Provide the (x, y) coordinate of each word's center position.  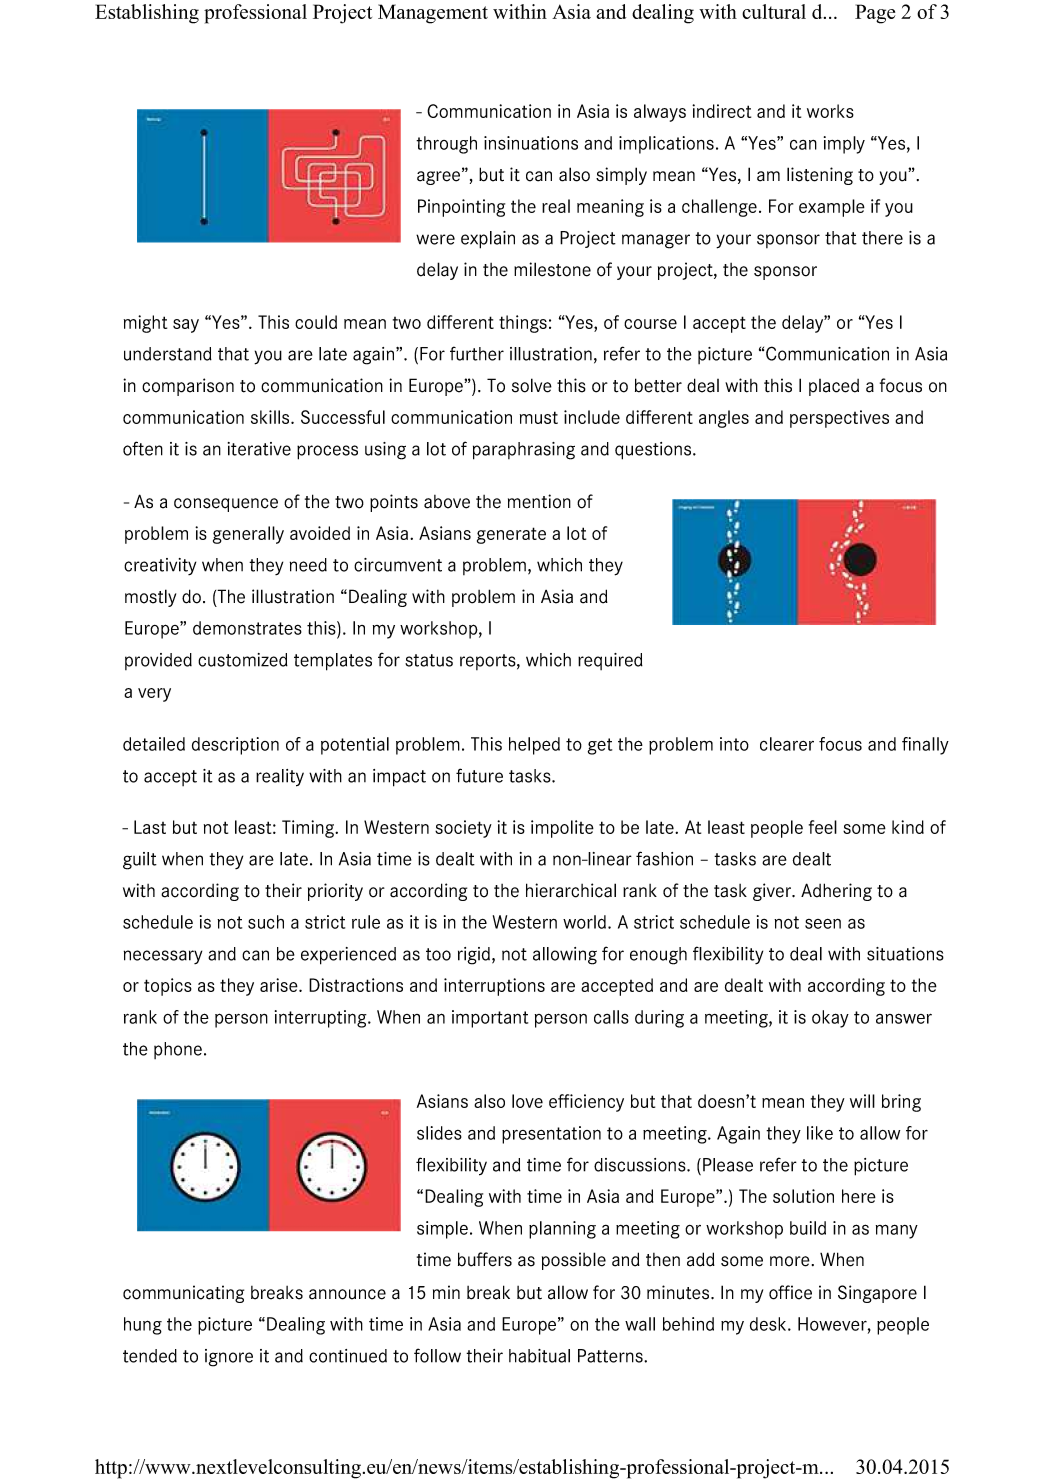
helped (534, 746)
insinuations (531, 143)
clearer (787, 744)
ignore (229, 1358)
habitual (539, 1356)
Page (875, 14)
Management (433, 14)
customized (243, 660)
